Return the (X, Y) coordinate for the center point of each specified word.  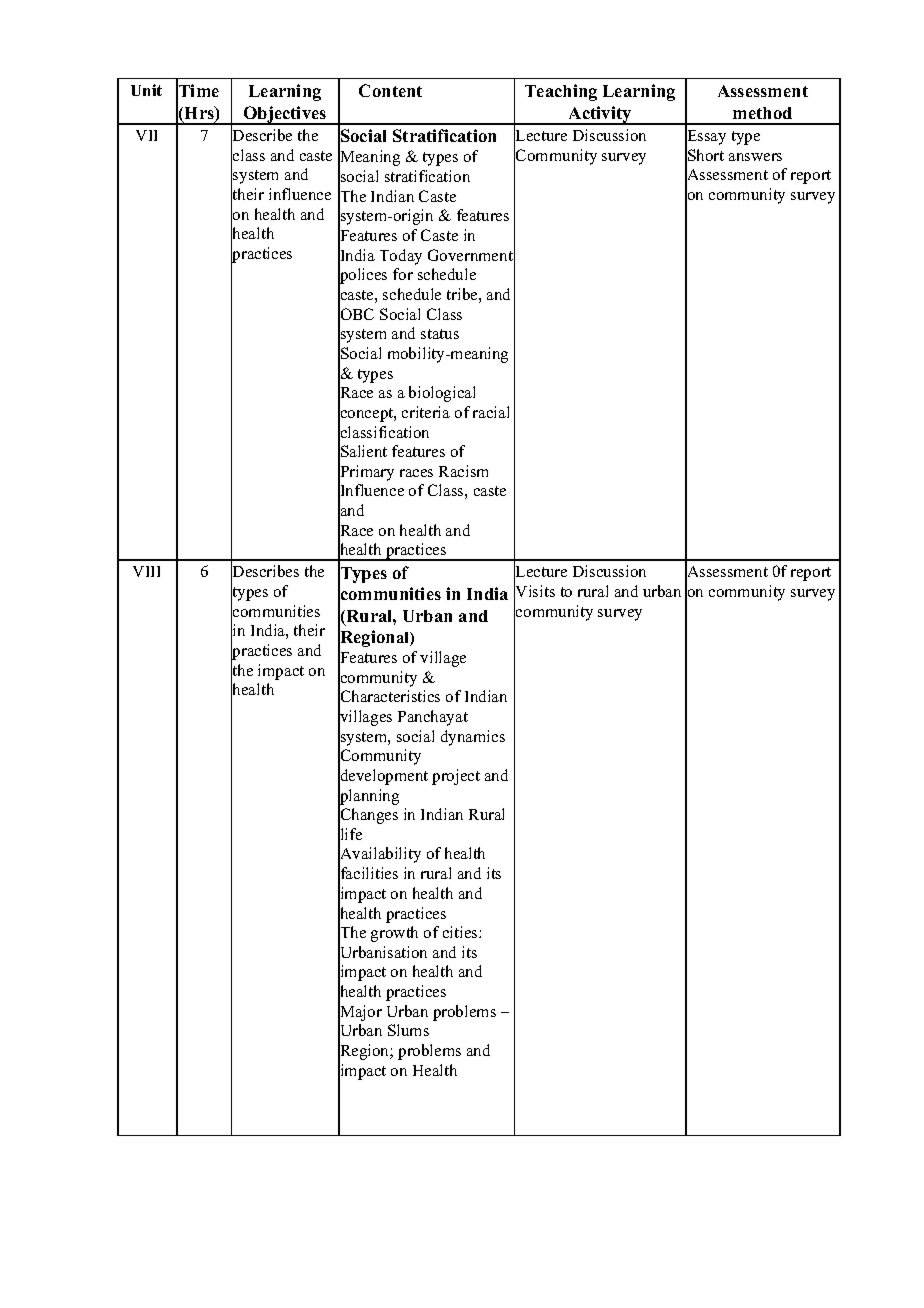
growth (394, 934)
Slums (408, 1030)
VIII (146, 571)
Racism (463, 471)
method (762, 113)
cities (461, 932)
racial (491, 412)
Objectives (285, 115)
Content (390, 90)
